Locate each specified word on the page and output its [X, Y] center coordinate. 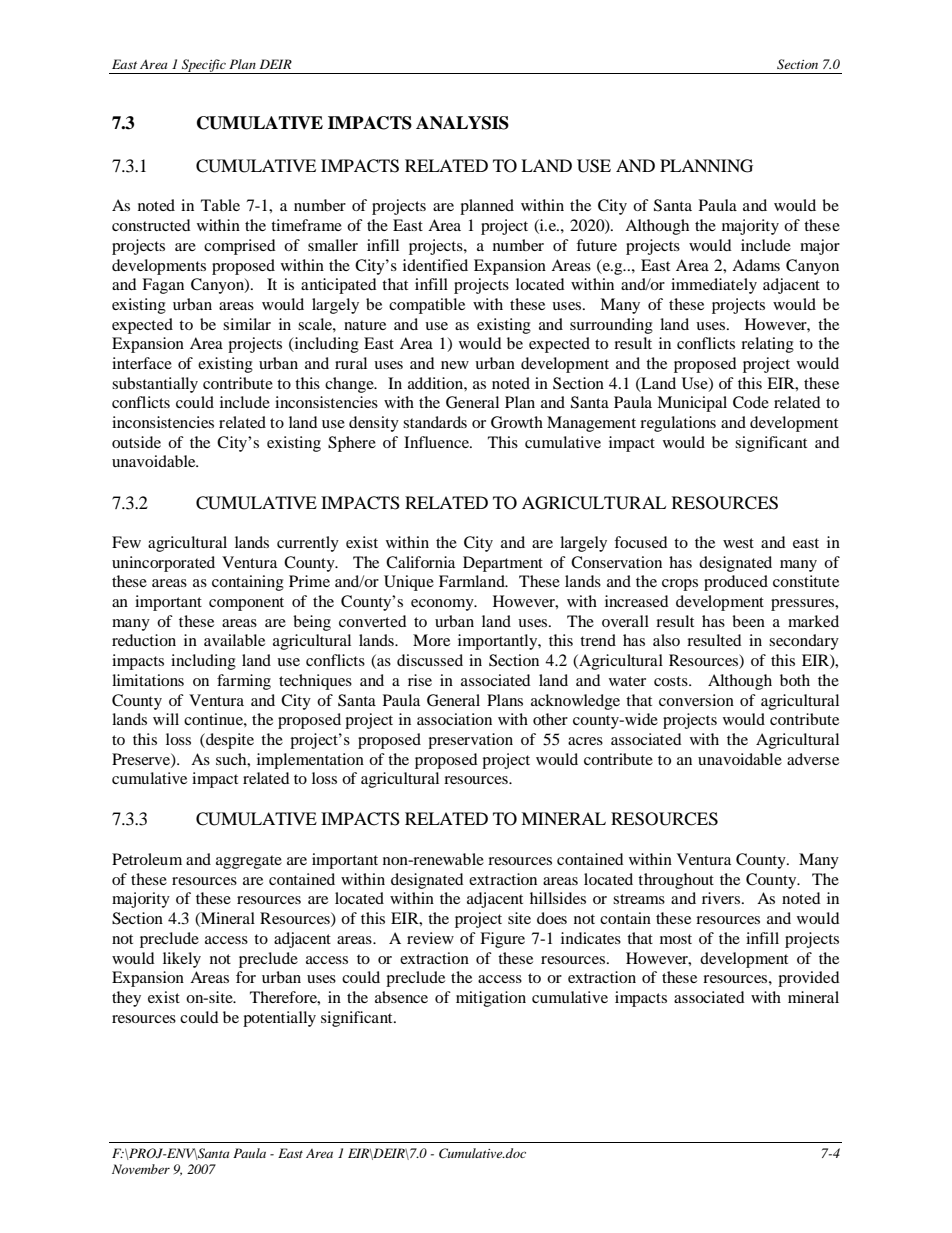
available [234, 640]
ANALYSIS [462, 123]
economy [443, 605]
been [748, 621]
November [141, 1169]
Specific [204, 66]
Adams [756, 265]
